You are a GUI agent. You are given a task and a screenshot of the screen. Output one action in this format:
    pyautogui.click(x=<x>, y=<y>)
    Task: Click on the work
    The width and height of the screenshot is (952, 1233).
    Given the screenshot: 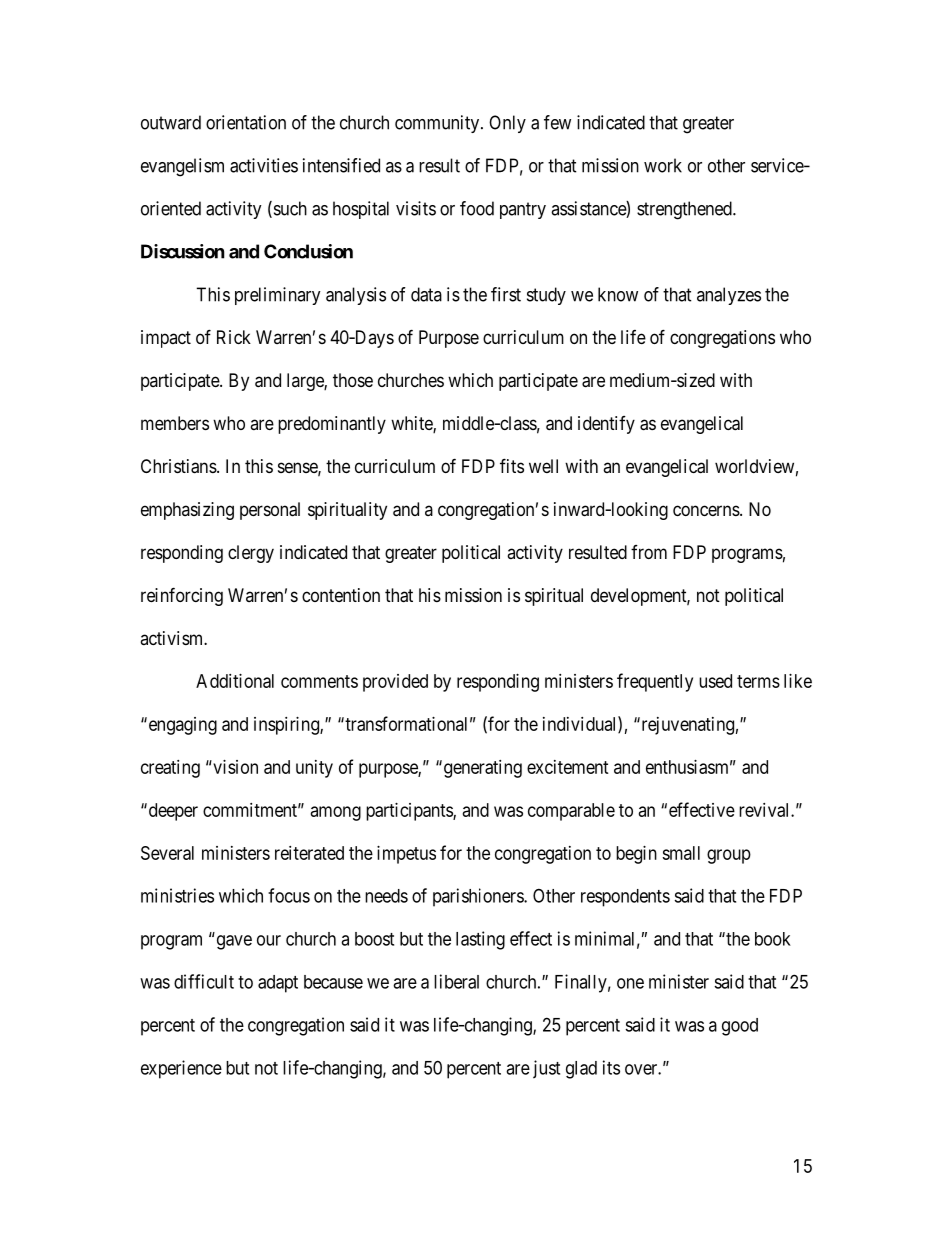 What is the action you would take?
    pyautogui.click(x=663, y=165)
